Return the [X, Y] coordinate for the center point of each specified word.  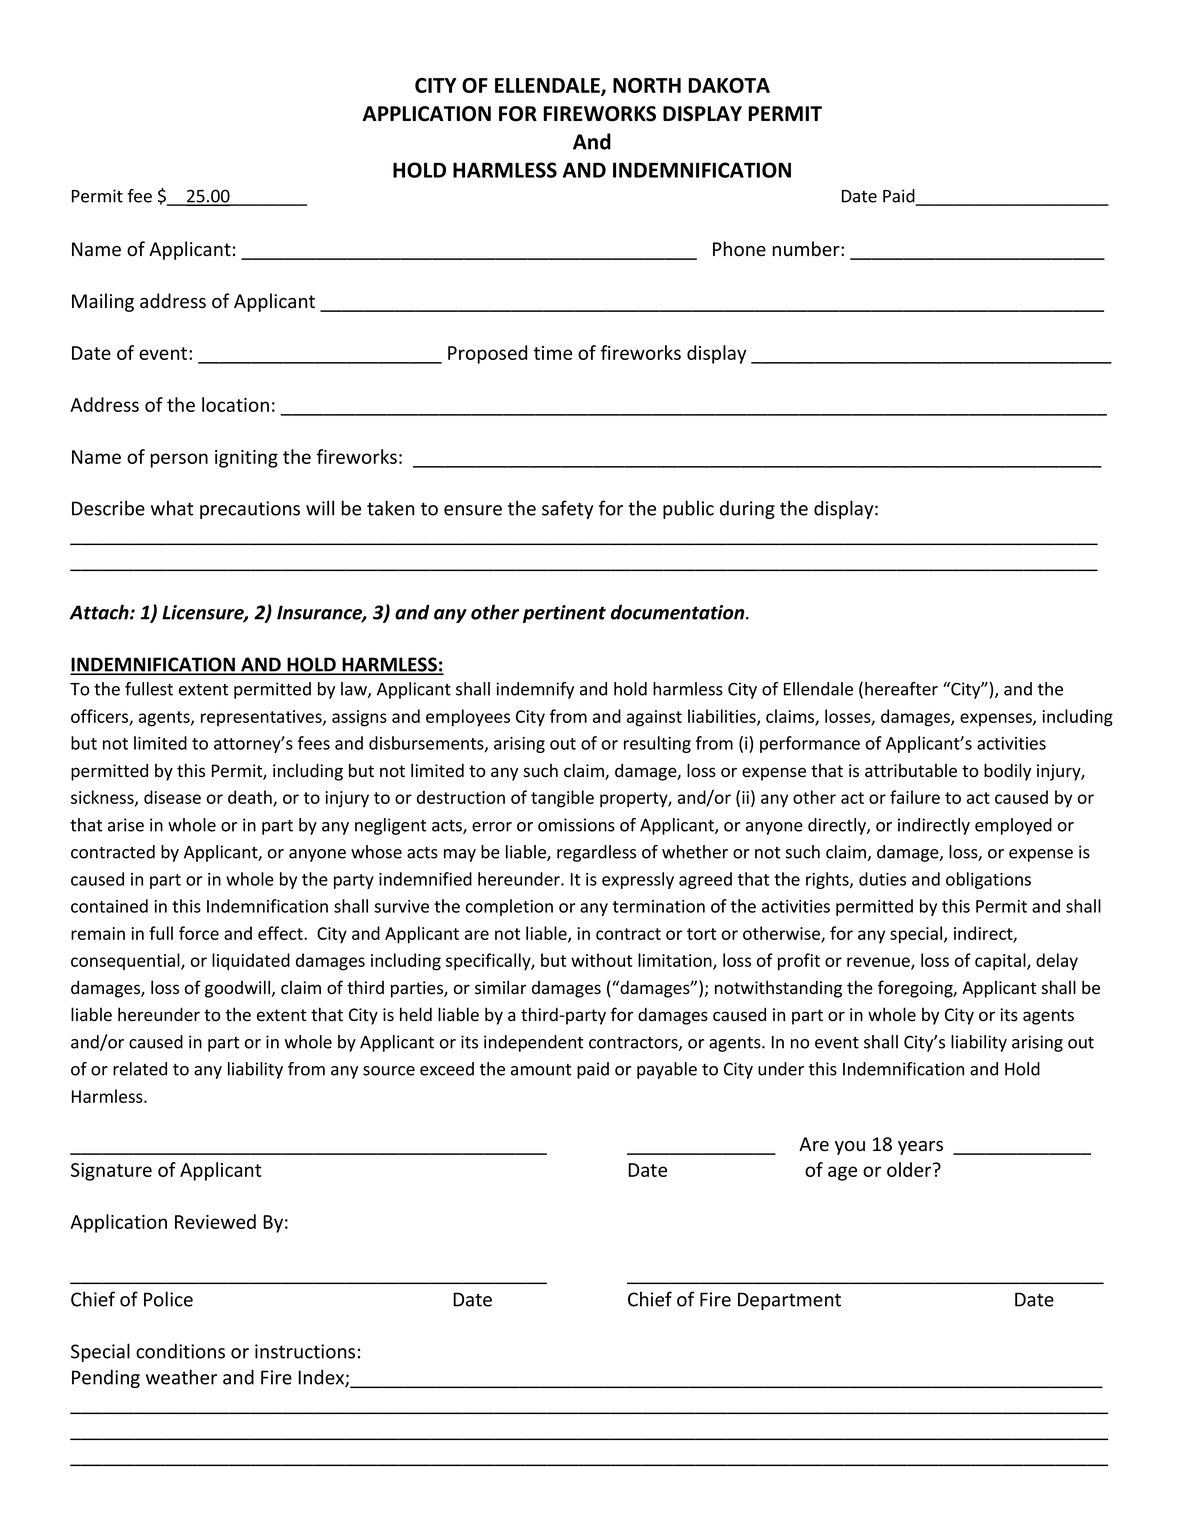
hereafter [901, 689]
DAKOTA [729, 85]
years [920, 1148]
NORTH [647, 85]
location [235, 404]
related [140, 1069]
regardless [596, 853]
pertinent [564, 614]
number [807, 249]
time [553, 353]
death [251, 798]
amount [541, 1070]
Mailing [103, 302]
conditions [180, 1351]
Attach [100, 612]
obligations [988, 880]
